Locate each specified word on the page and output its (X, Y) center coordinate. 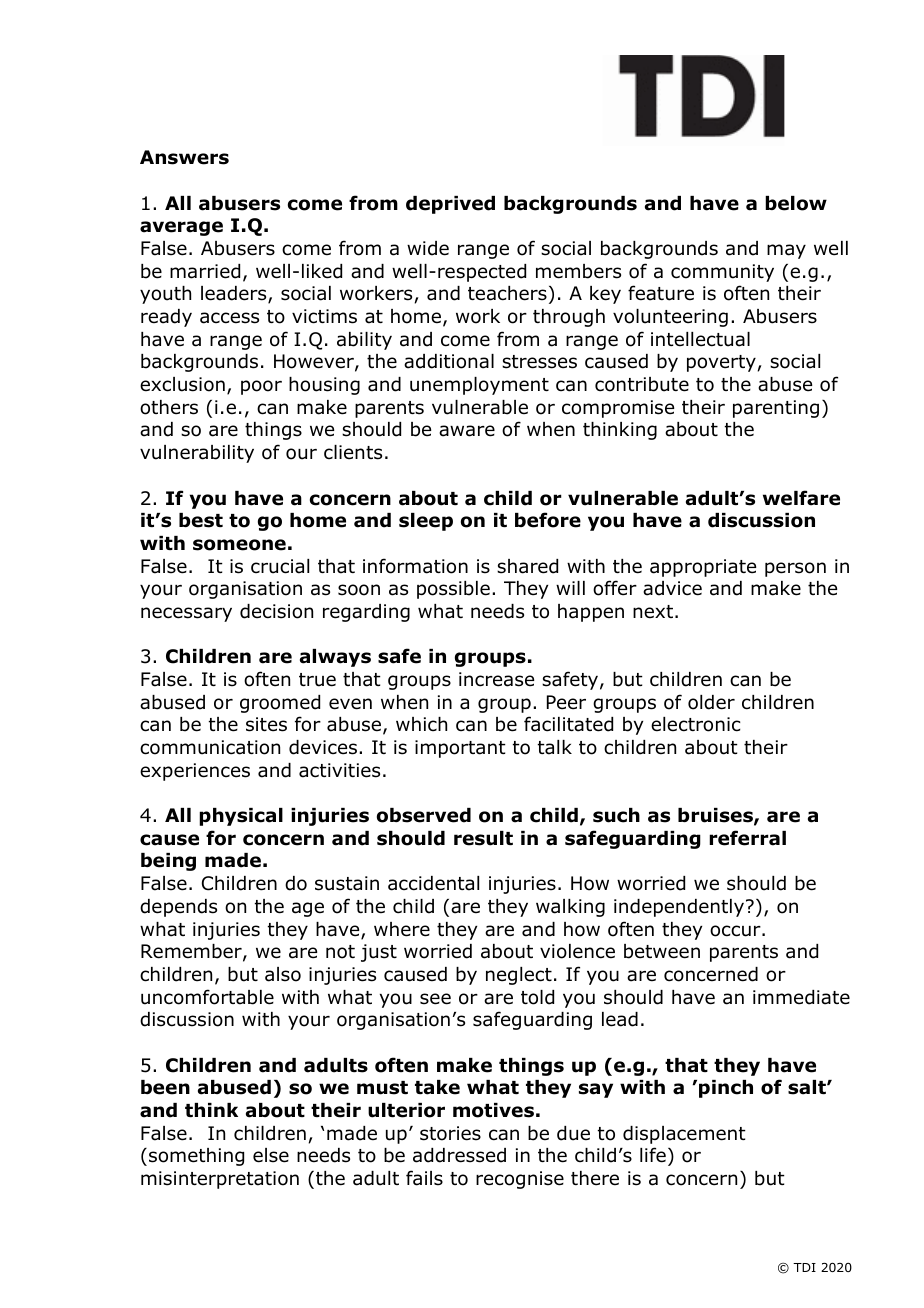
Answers (184, 157)
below (796, 203)
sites (266, 724)
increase (496, 679)
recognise (520, 1180)
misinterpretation (220, 1180)
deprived (450, 205)
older (711, 702)
